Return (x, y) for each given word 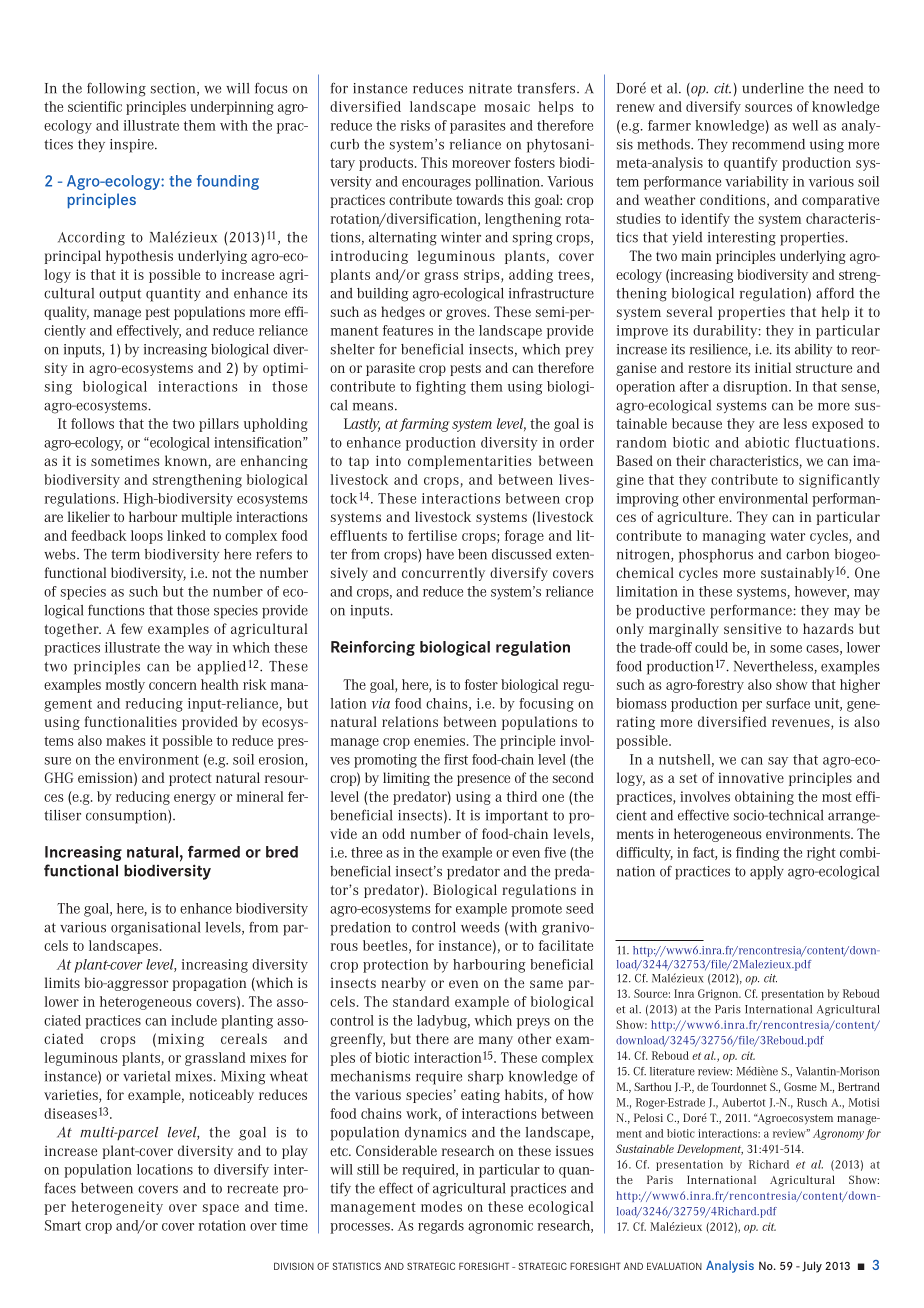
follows (92, 423)
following (116, 89)
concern (173, 686)
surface (788, 703)
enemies (441, 740)
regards (441, 1227)
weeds (480, 927)
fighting (441, 388)
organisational (156, 929)
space (221, 1209)
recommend (768, 144)
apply (767, 873)
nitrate (490, 88)
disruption (756, 388)
